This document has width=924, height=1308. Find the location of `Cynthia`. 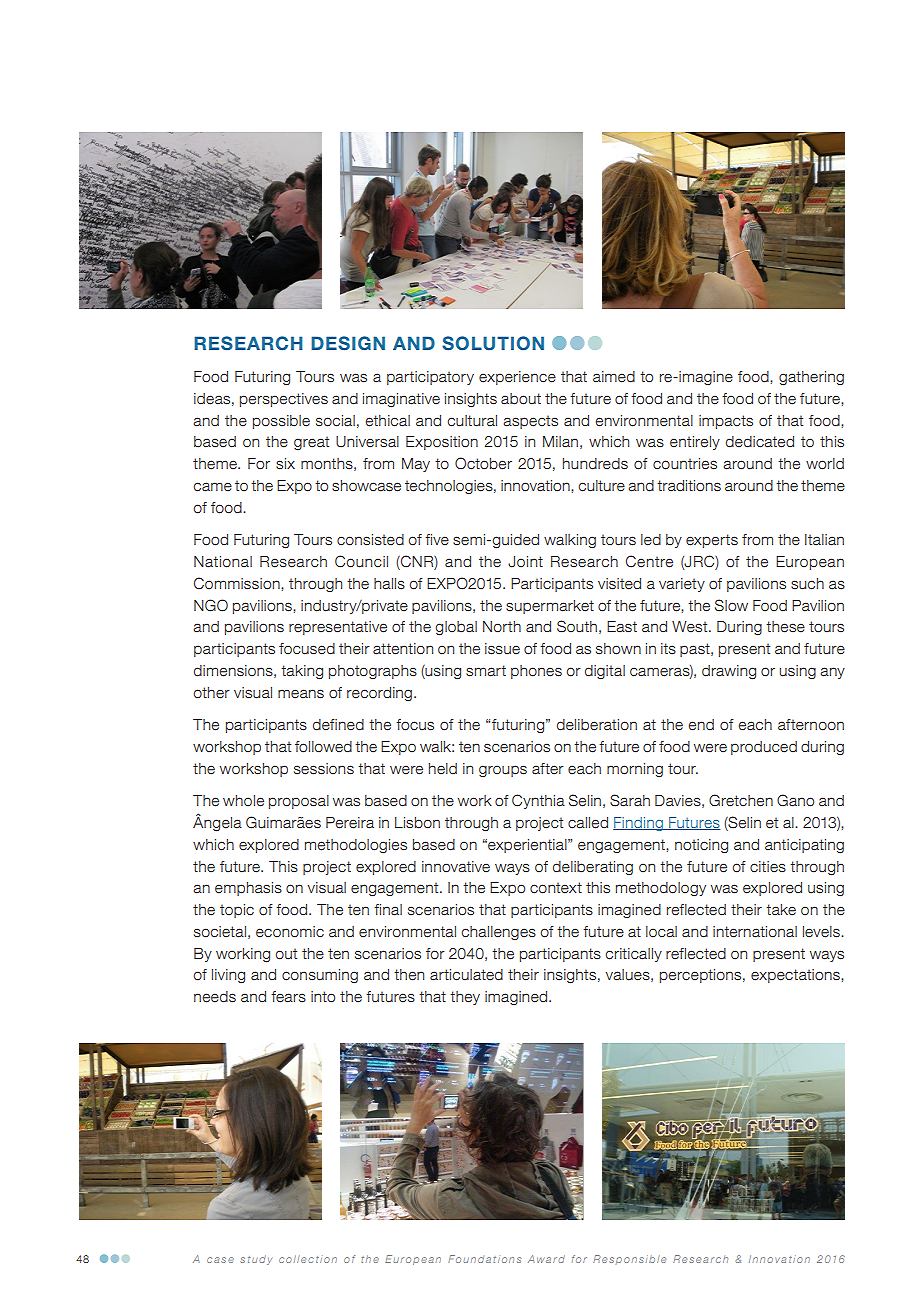

Cynthia is located at coordinates (538, 801).
